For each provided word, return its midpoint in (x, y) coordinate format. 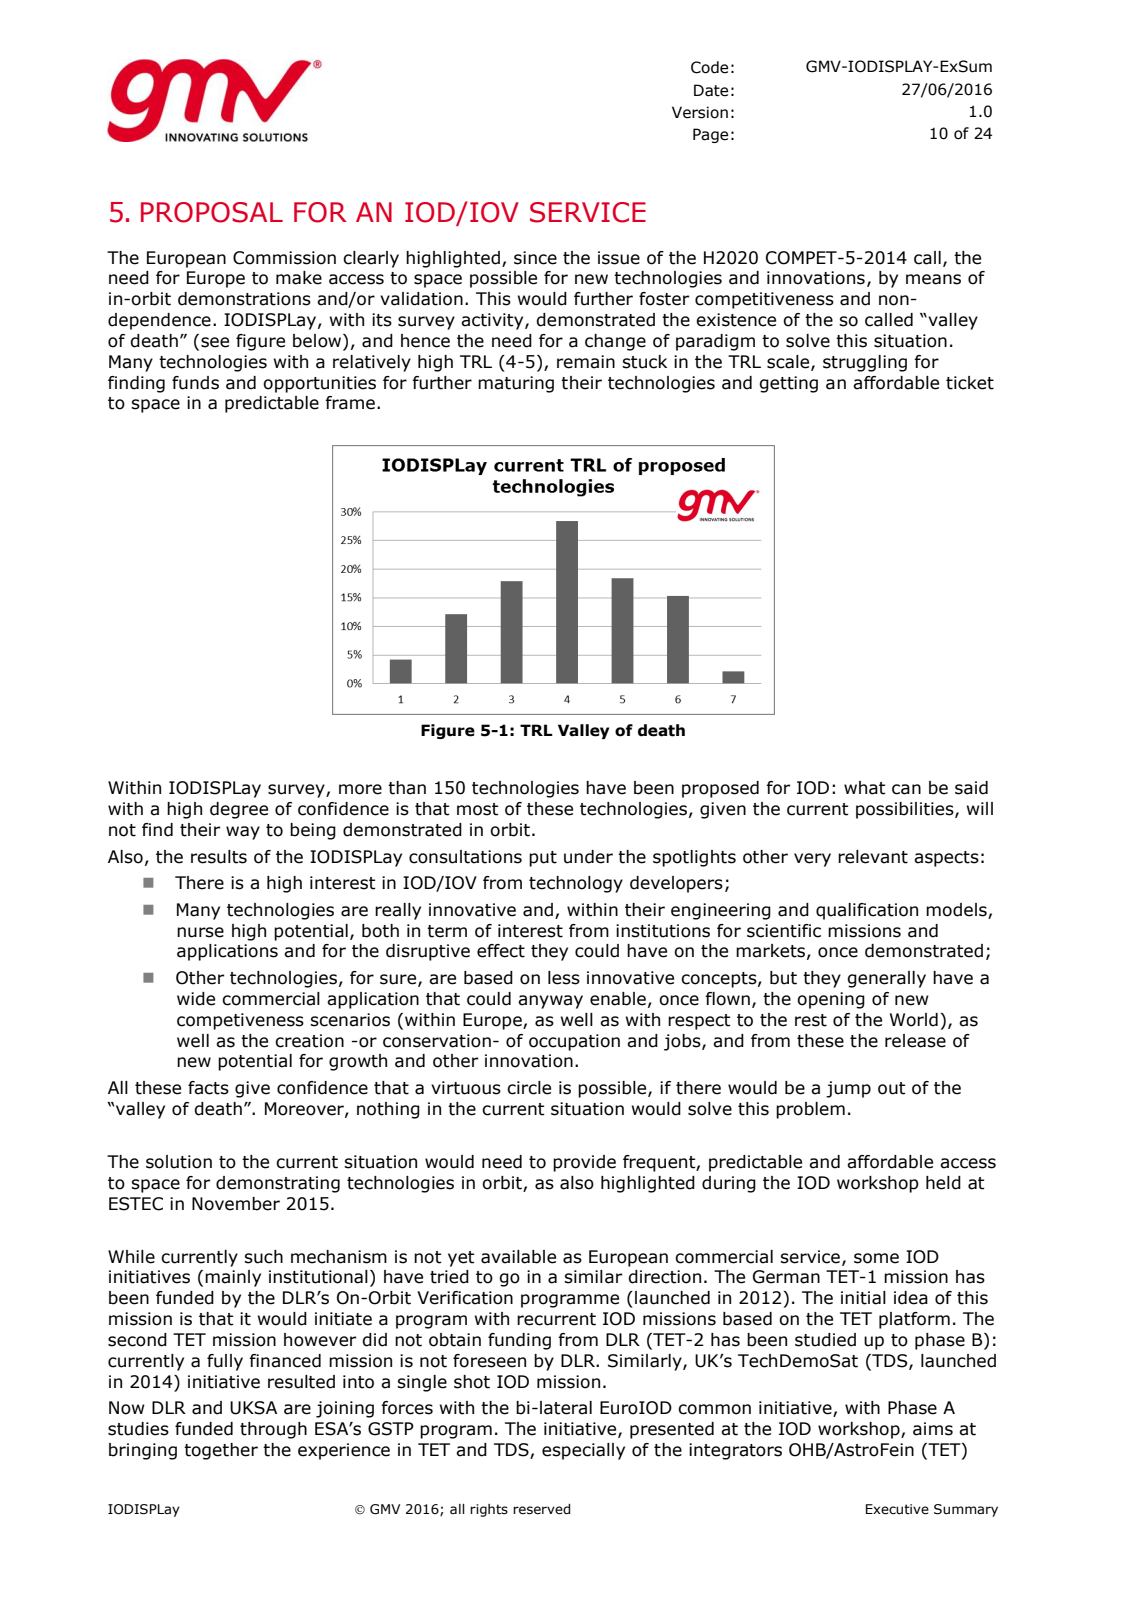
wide (196, 999)
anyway (550, 1002)
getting (788, 384)
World (914, 1020)
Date (711, 90)
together (221, 1451)
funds (195, 383)
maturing (516, 384)
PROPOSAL (212, 212)
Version (700, 112)
